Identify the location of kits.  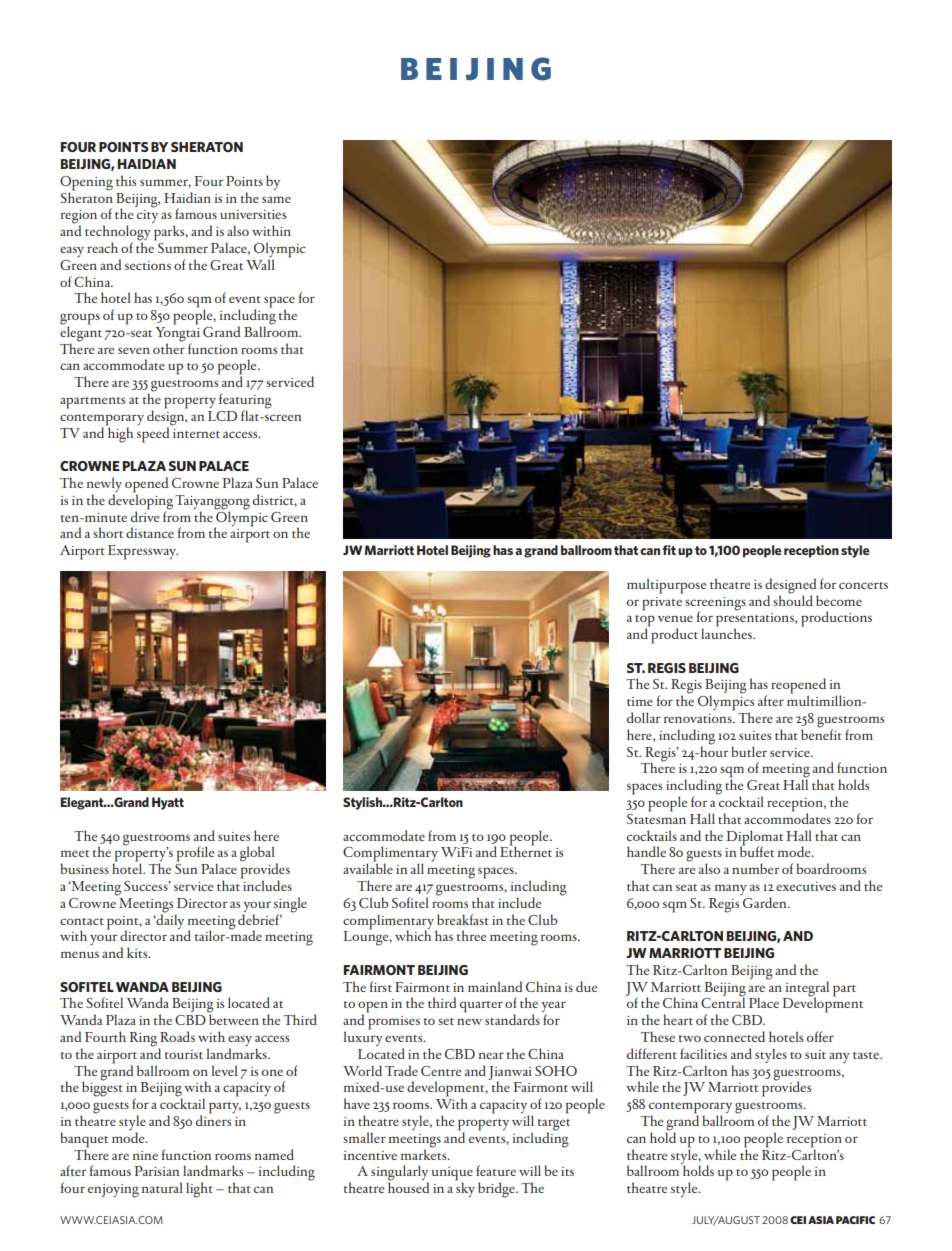
(138, 952).
